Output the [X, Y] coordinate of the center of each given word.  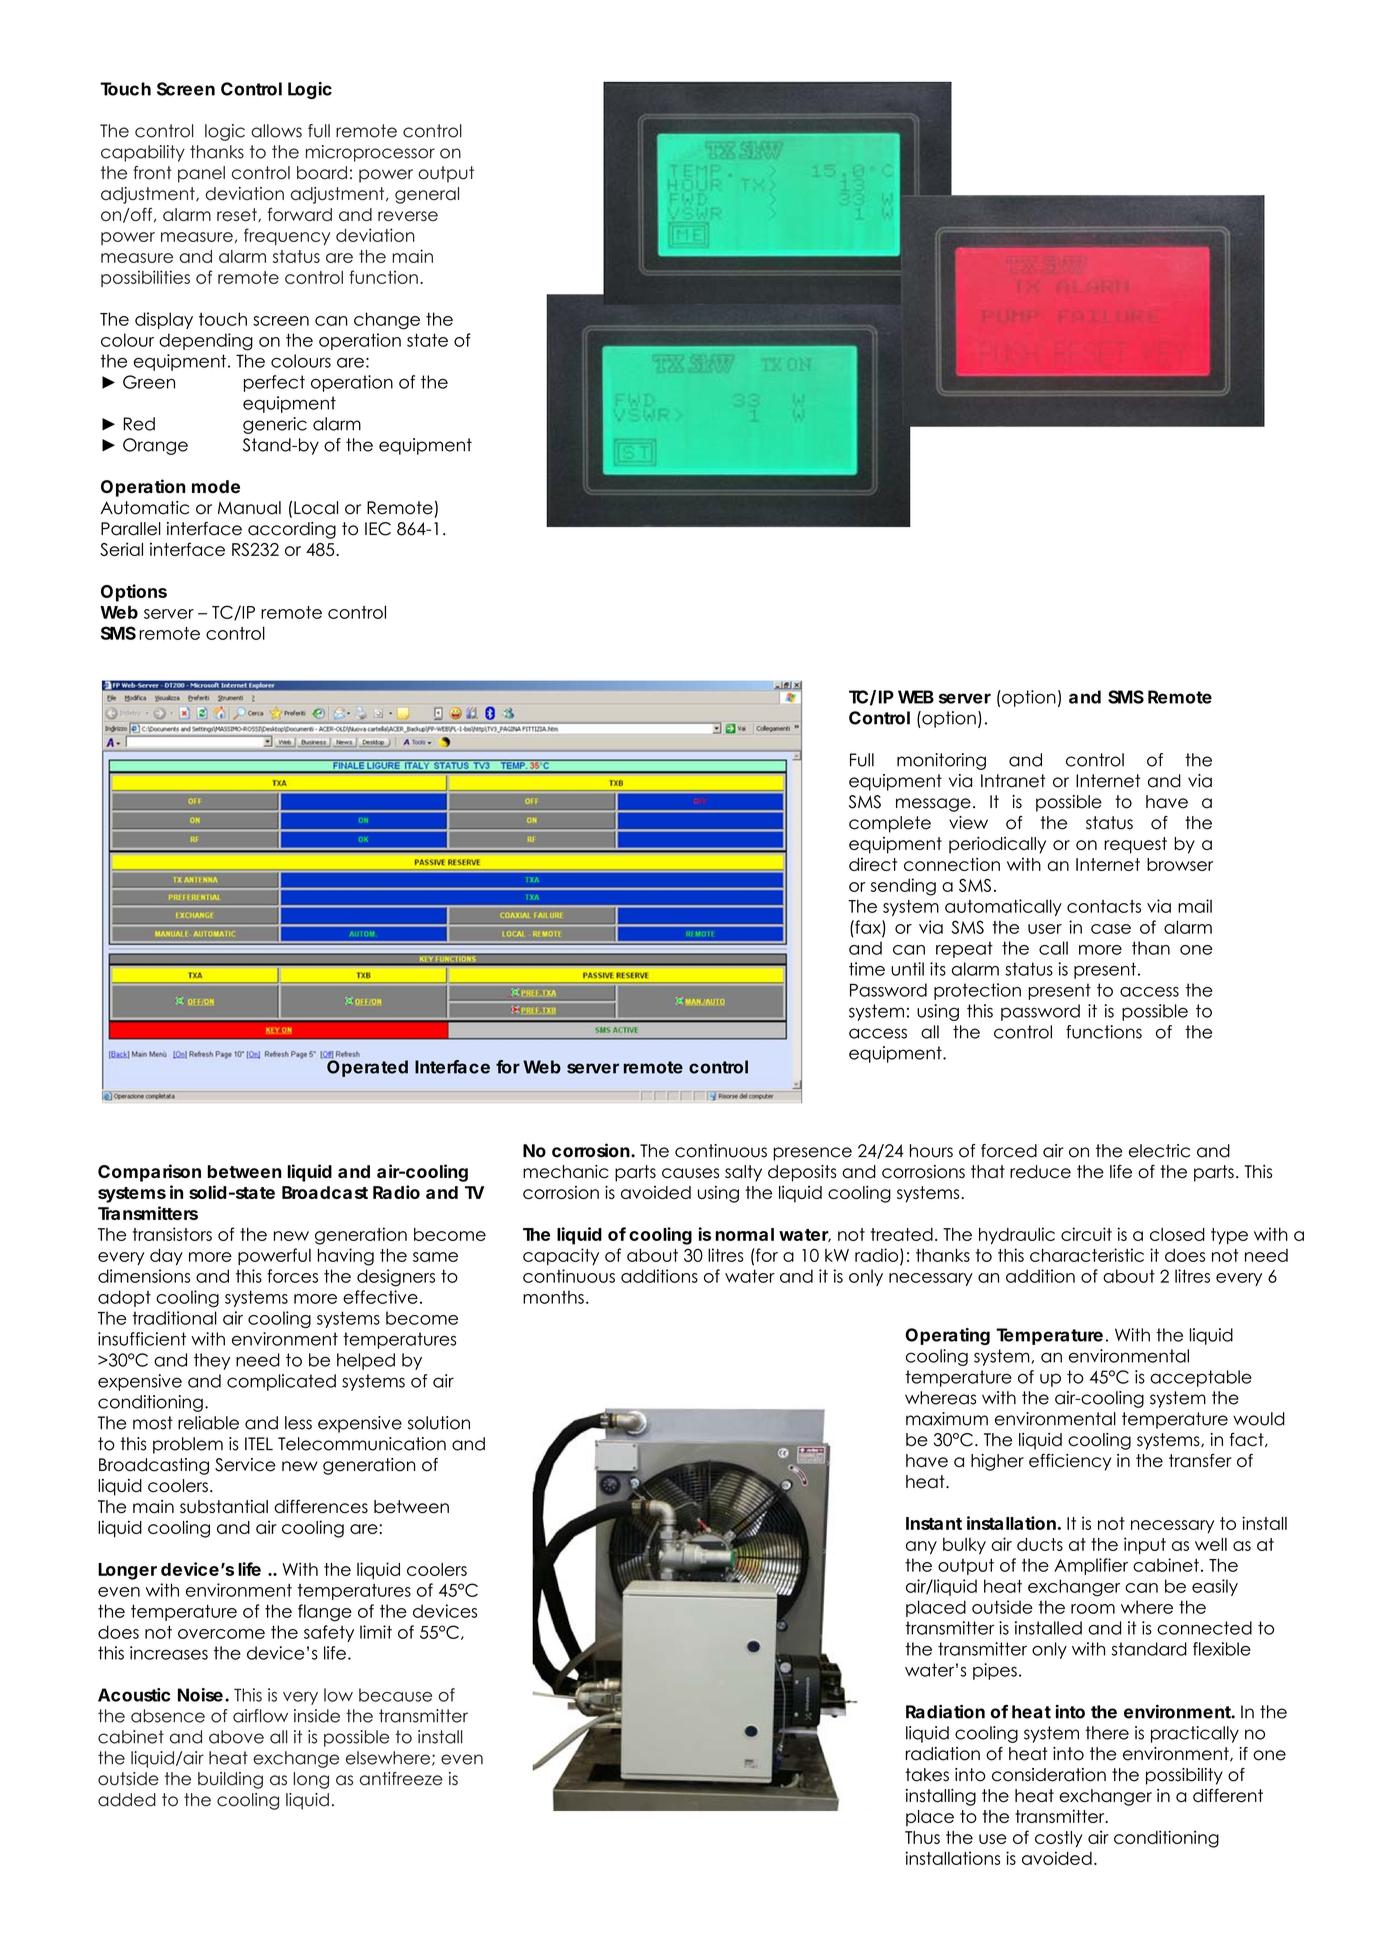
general [427, 195]
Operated [367, 1067]
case [1111, 929]
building [230, 1780]
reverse [408, 216]
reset [238, 215]
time [867, 969]
